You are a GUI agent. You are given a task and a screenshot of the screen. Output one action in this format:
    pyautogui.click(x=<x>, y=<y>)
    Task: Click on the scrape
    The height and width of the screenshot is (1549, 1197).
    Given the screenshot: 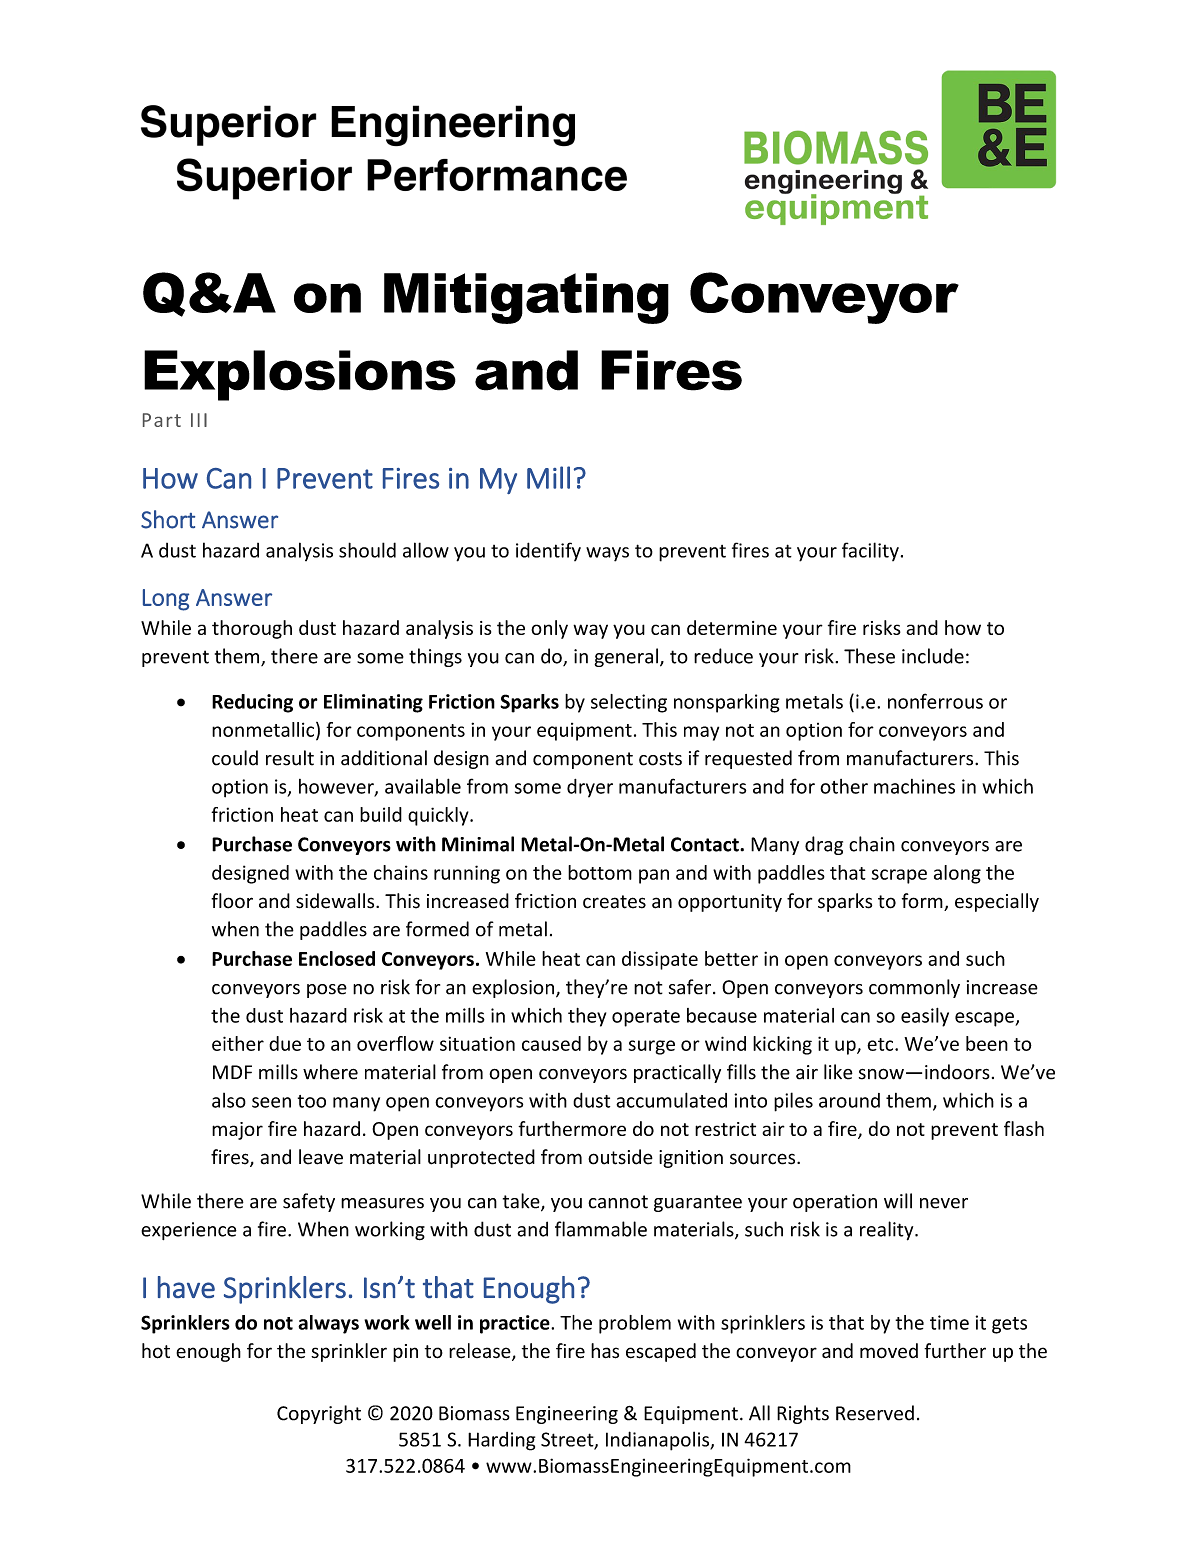 What is the action you would take?
    pyautogui.click(x=899, y=876)
